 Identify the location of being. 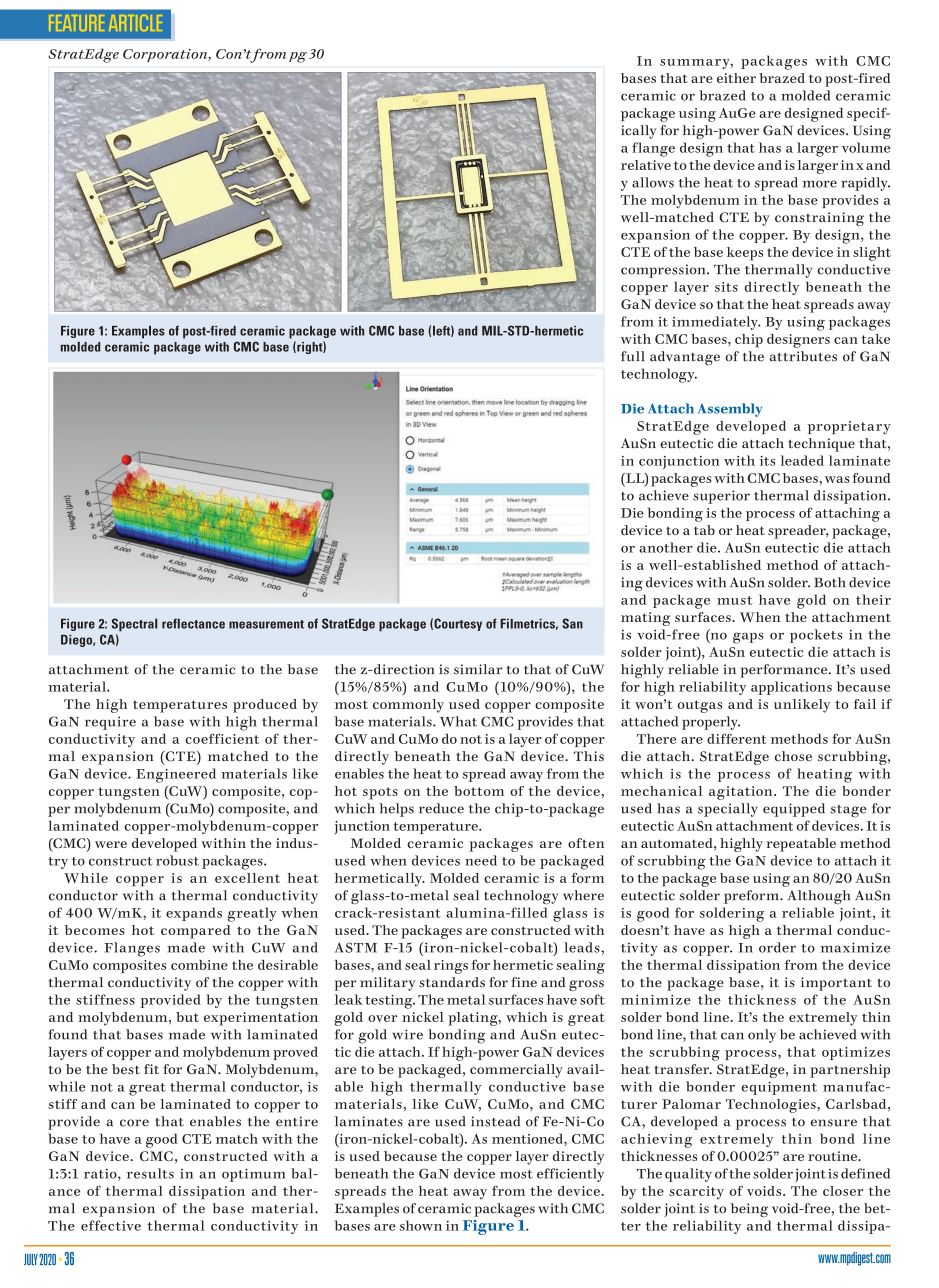
(749, 1210).
